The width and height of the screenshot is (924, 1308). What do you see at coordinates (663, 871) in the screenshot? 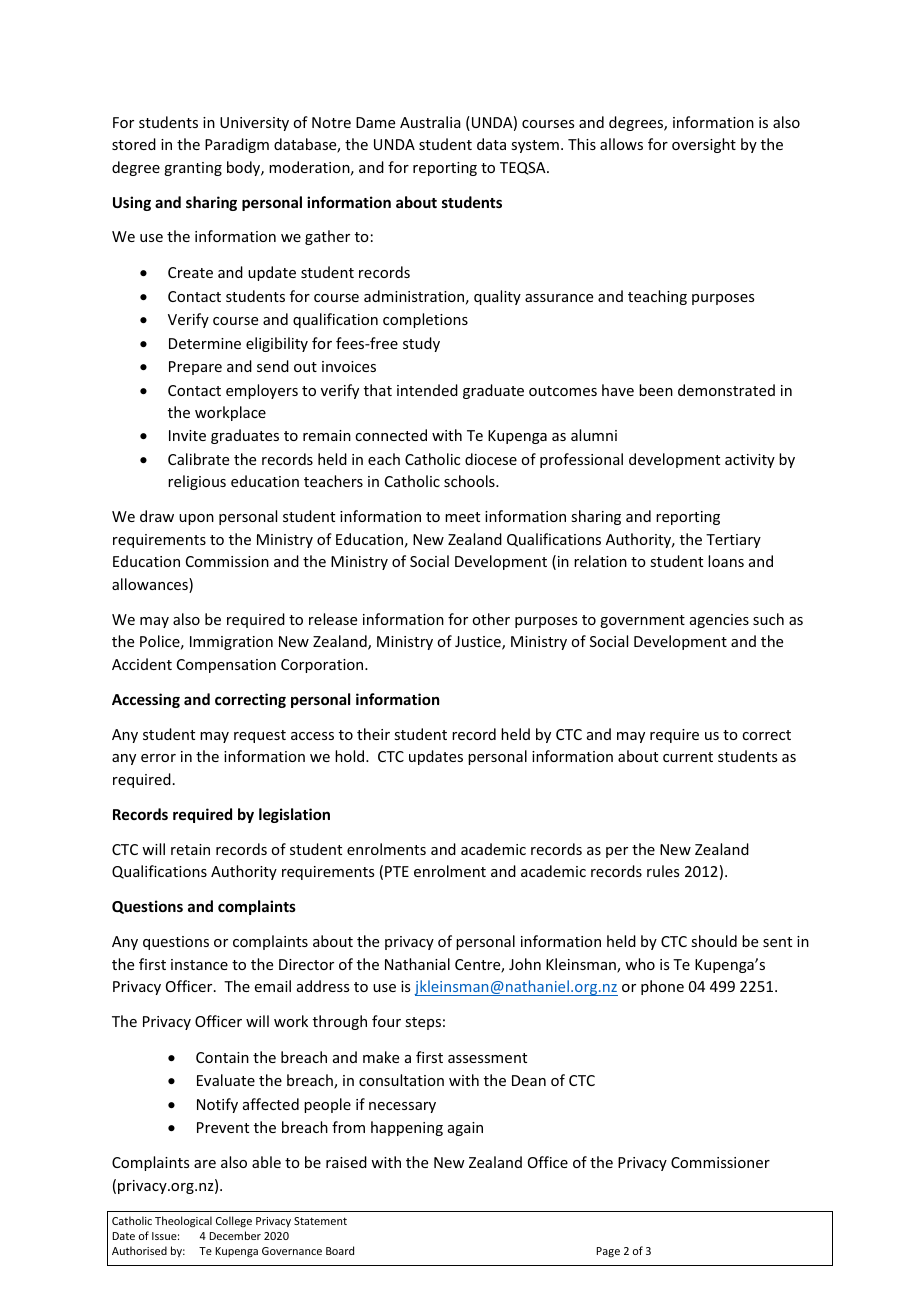
I see `rules` at bounding box center [663, 871].
